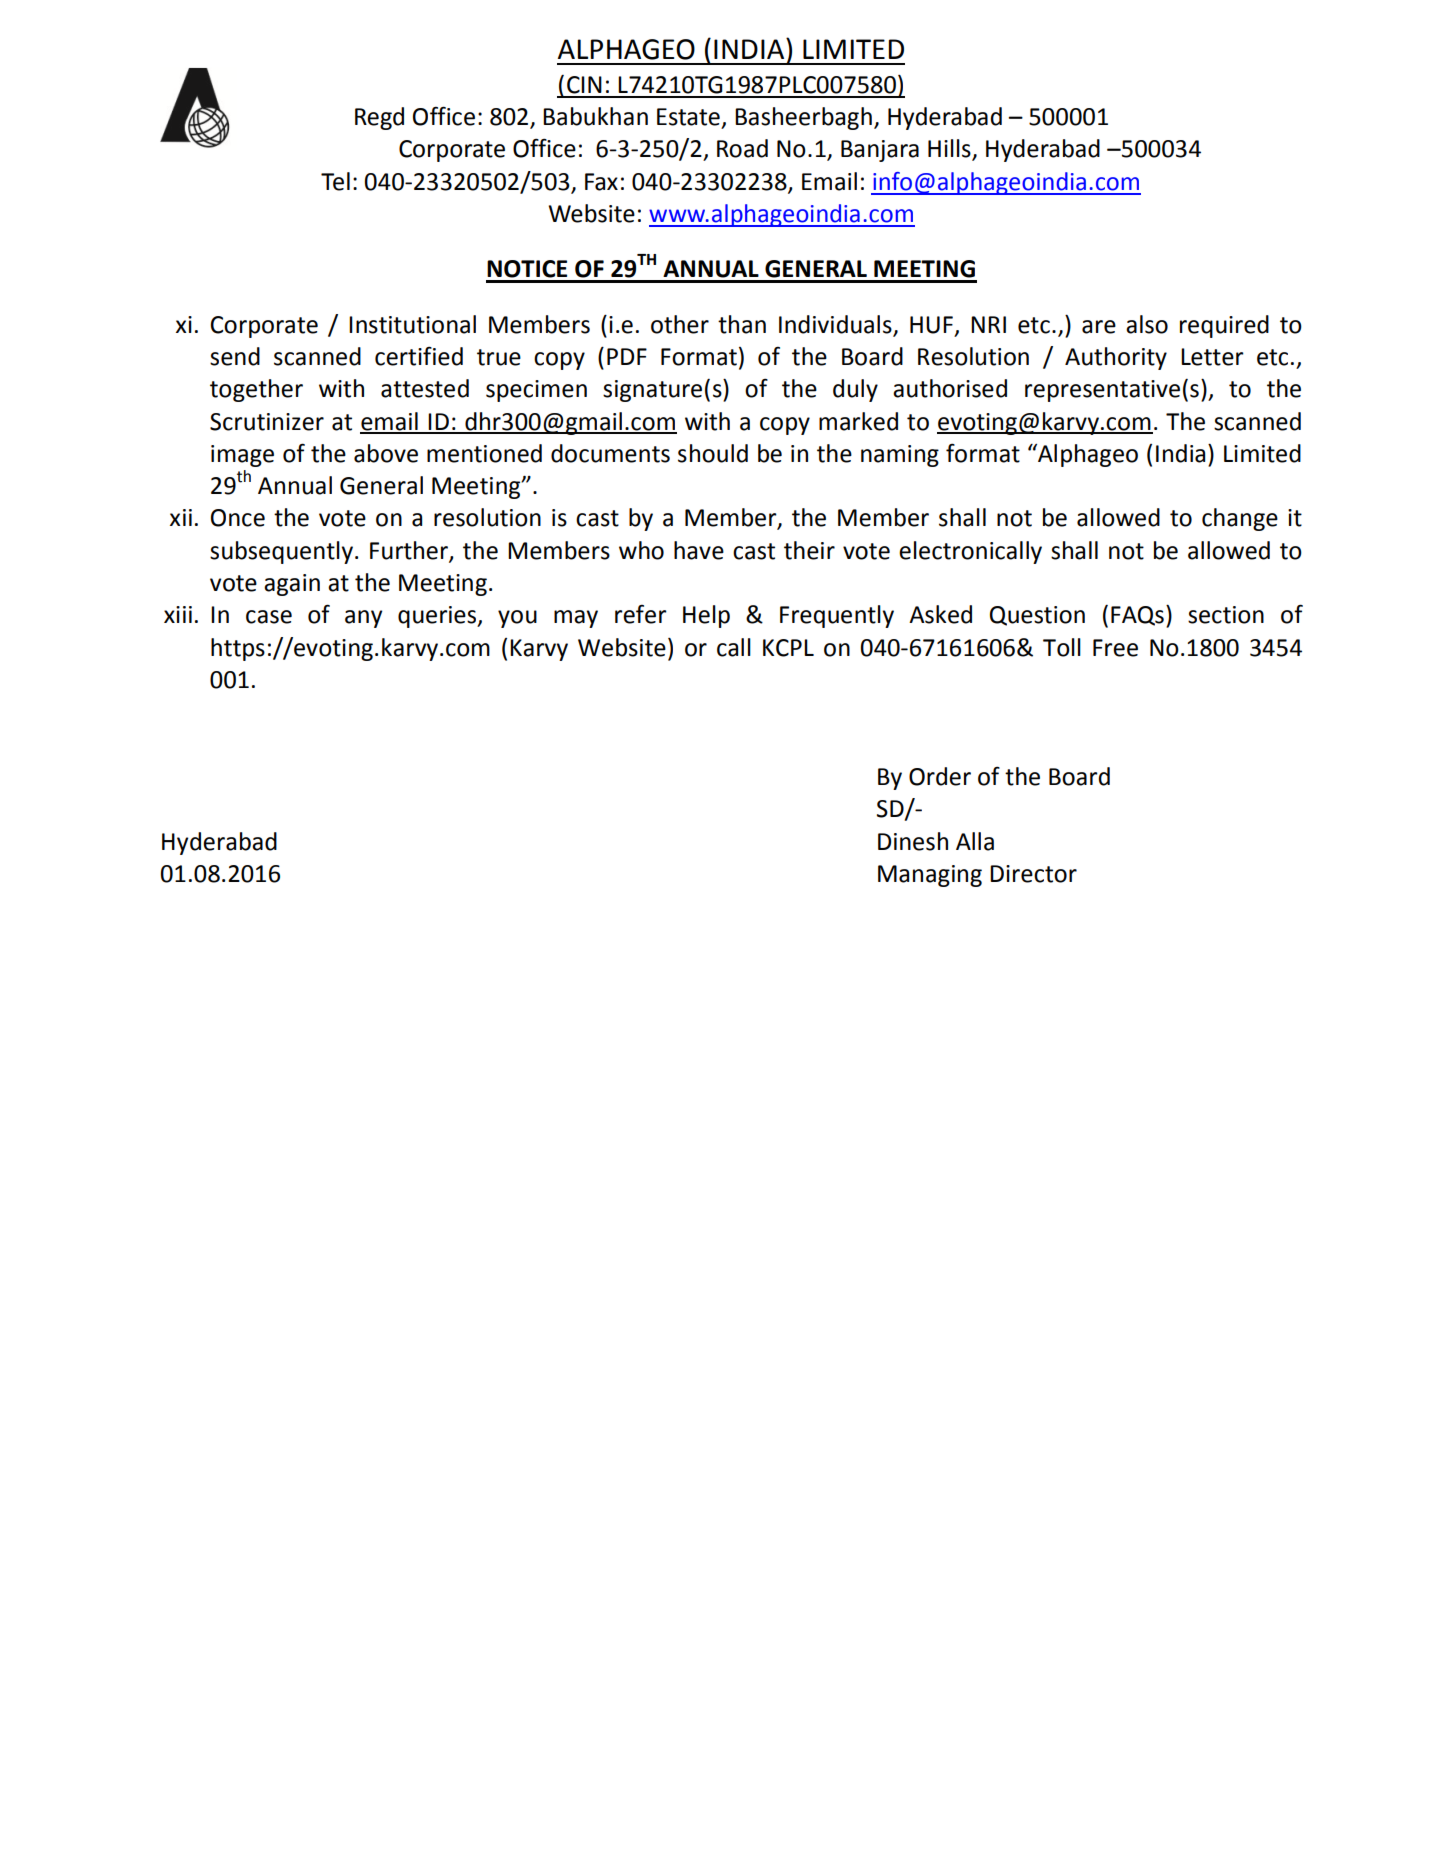 The height and width of the page is (1859, 1437). I want to click on Hills, so click(950, 149).
